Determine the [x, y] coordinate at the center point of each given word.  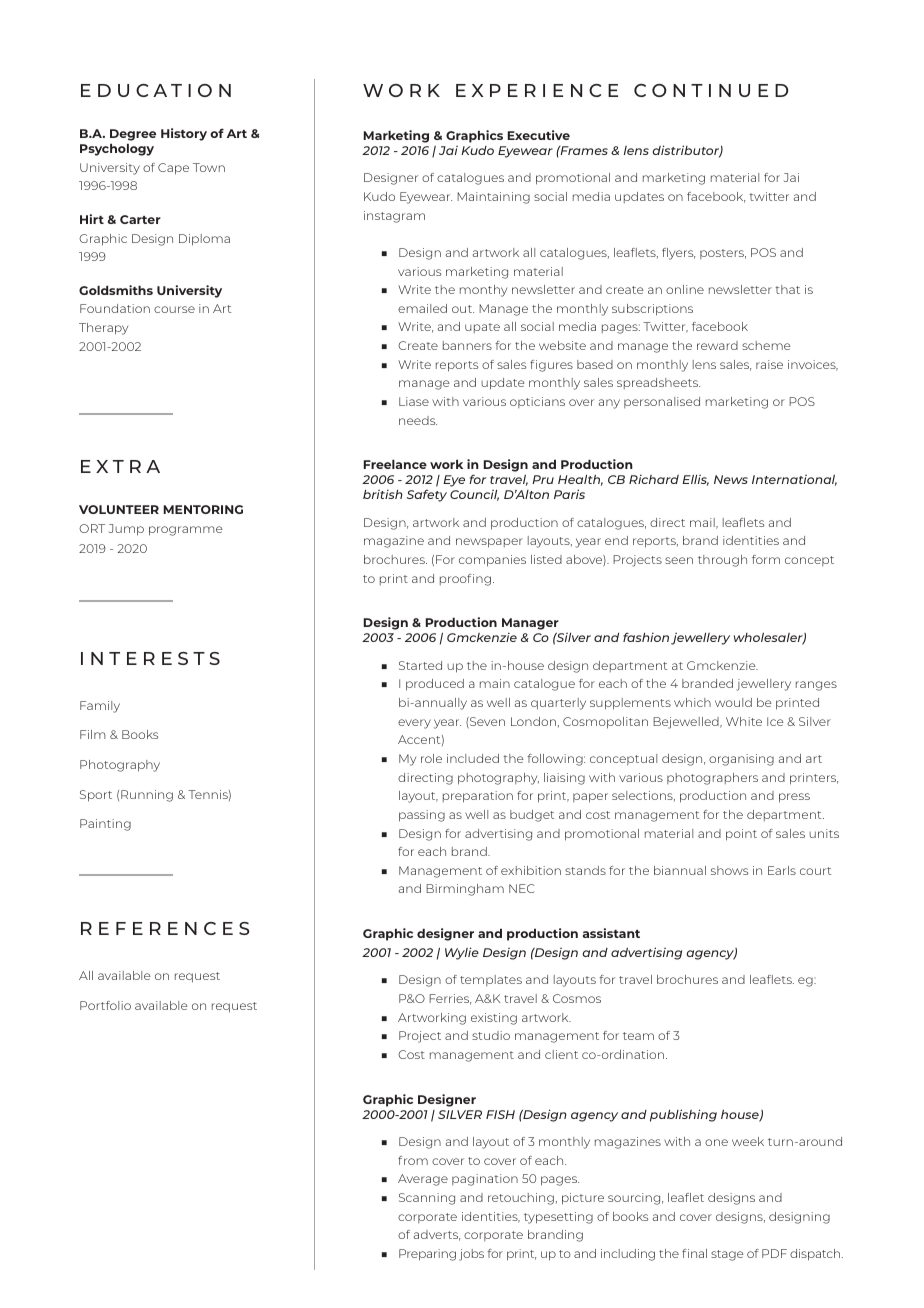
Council [474, 495]
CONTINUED [711, 90]
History [184, 134]
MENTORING [203, 509]
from [413, 1160]
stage [727, 1255]
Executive [539, 135]
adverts [437, 1235]
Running [147, 796]
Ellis [695, 480]
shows [729, 870]
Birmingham [465, 890]
